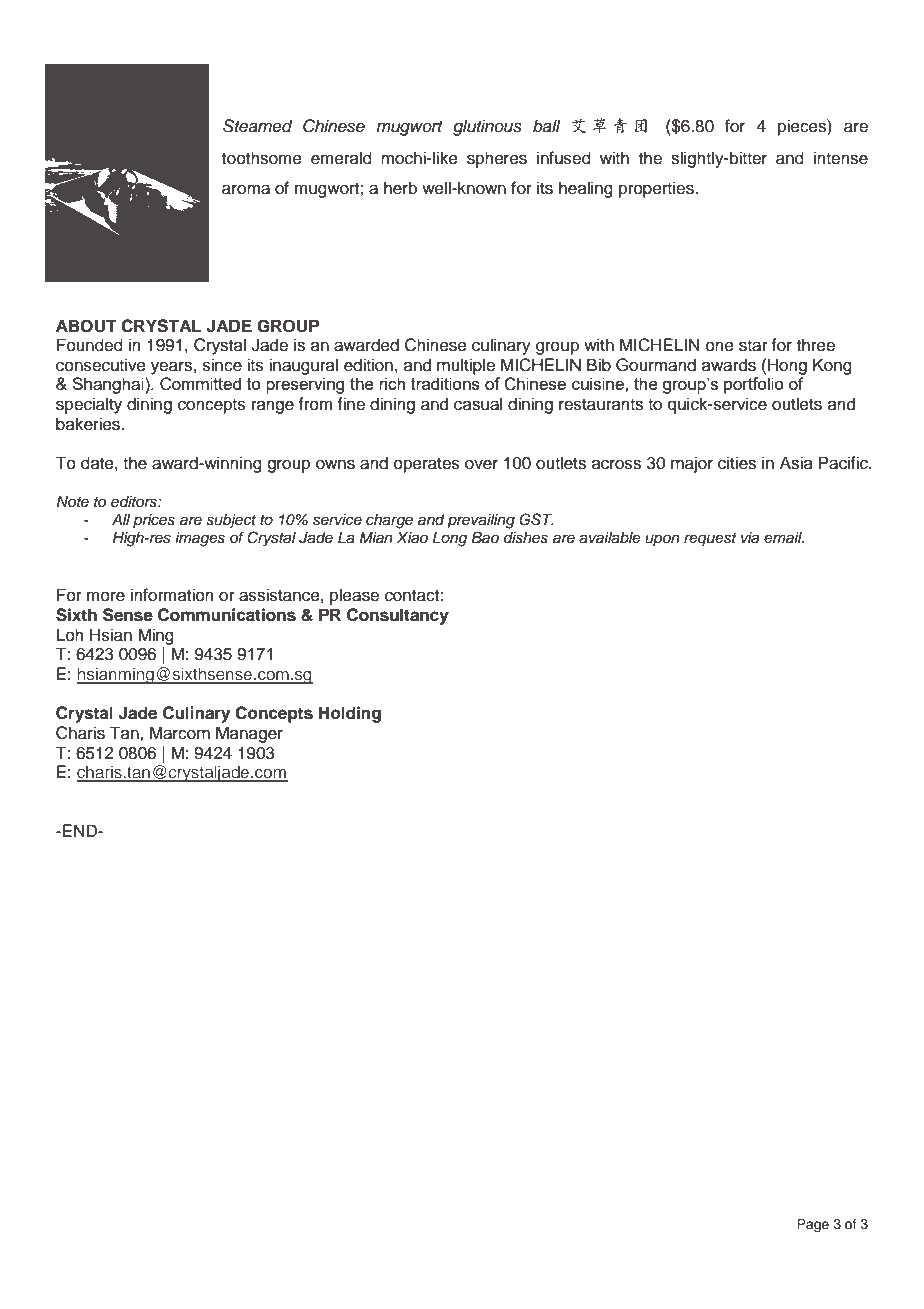 The image size is (924, 1309). What do you see at coordinates (450, 539) in the screenshot?
I see `Long` at bounding box center [450, 539].
